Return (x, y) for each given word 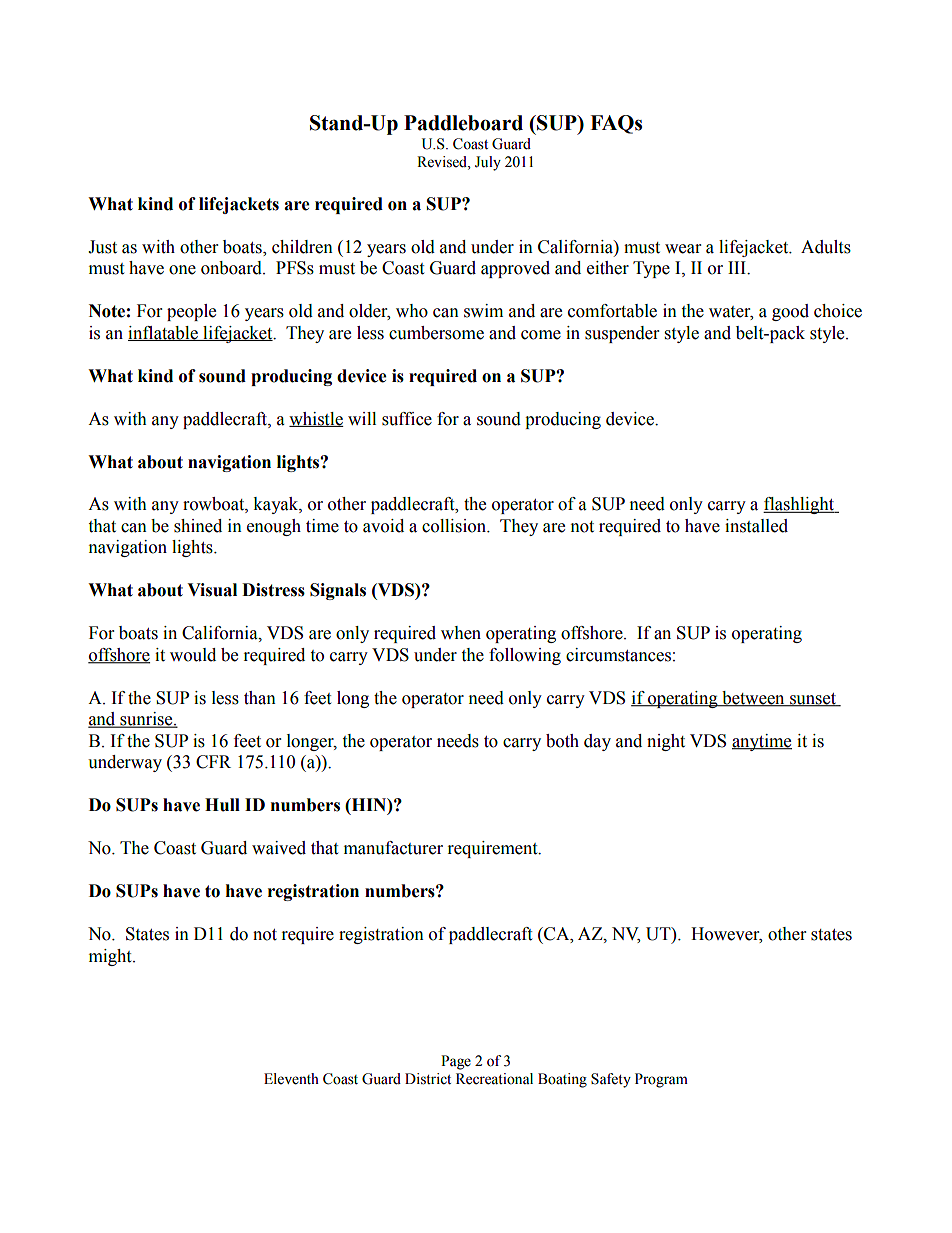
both (562, 741)
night (666, 742)
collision (455, 526)
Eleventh (291, 1079)
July (488, 163)
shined (198, 526)
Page (456, 1062)
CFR (213, 762)
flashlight (800, 505)
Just (102, 247)
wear (683, 249)
